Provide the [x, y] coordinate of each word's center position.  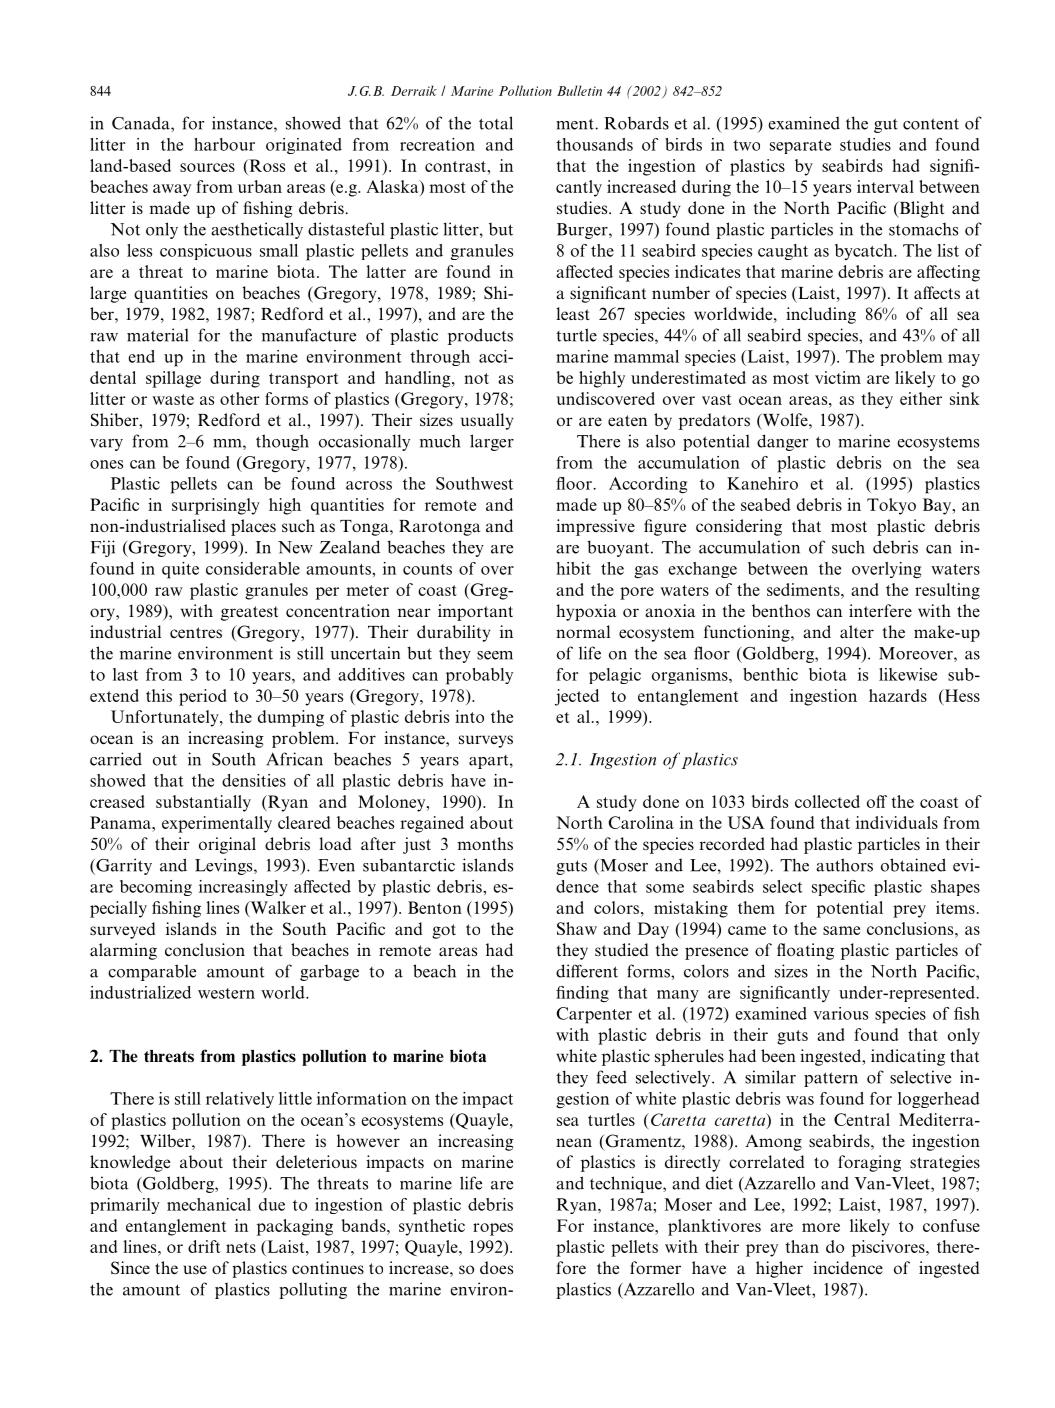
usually [487, 421]
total [496, 123]
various [840, 1013]
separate [800, 147]
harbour [224, 144]
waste [173, 399]
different [587, 971]
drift [204, 1246]
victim [838, 377]
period [203, 697]
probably [479, 676]
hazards [898, 695]
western [226, 993]
